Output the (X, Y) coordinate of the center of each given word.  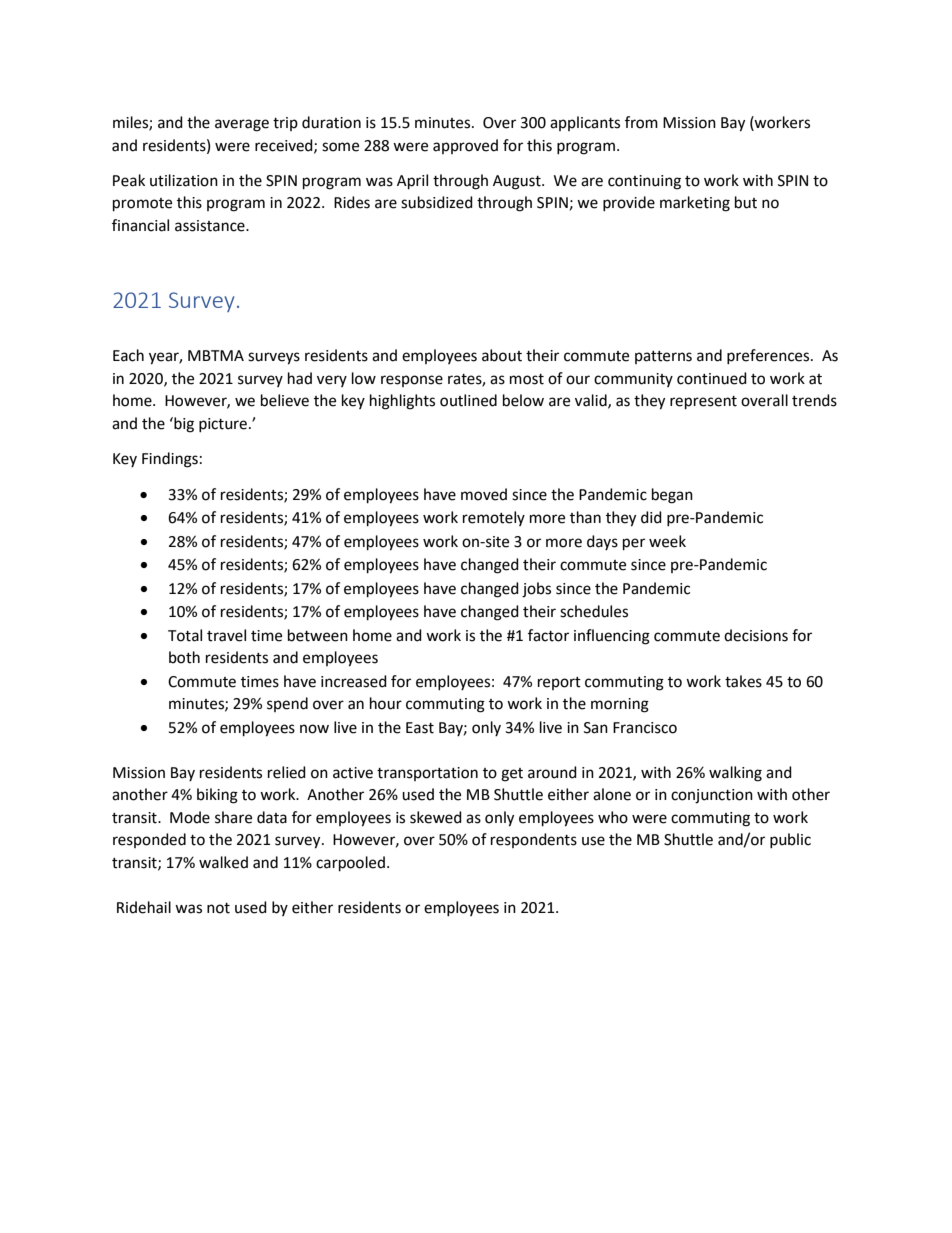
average (242, 125)
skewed (436, 817)
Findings (170, 460)
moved (484, 494)
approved (465, 146)
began (672, 496)
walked (223, 862)
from (641, 122)
